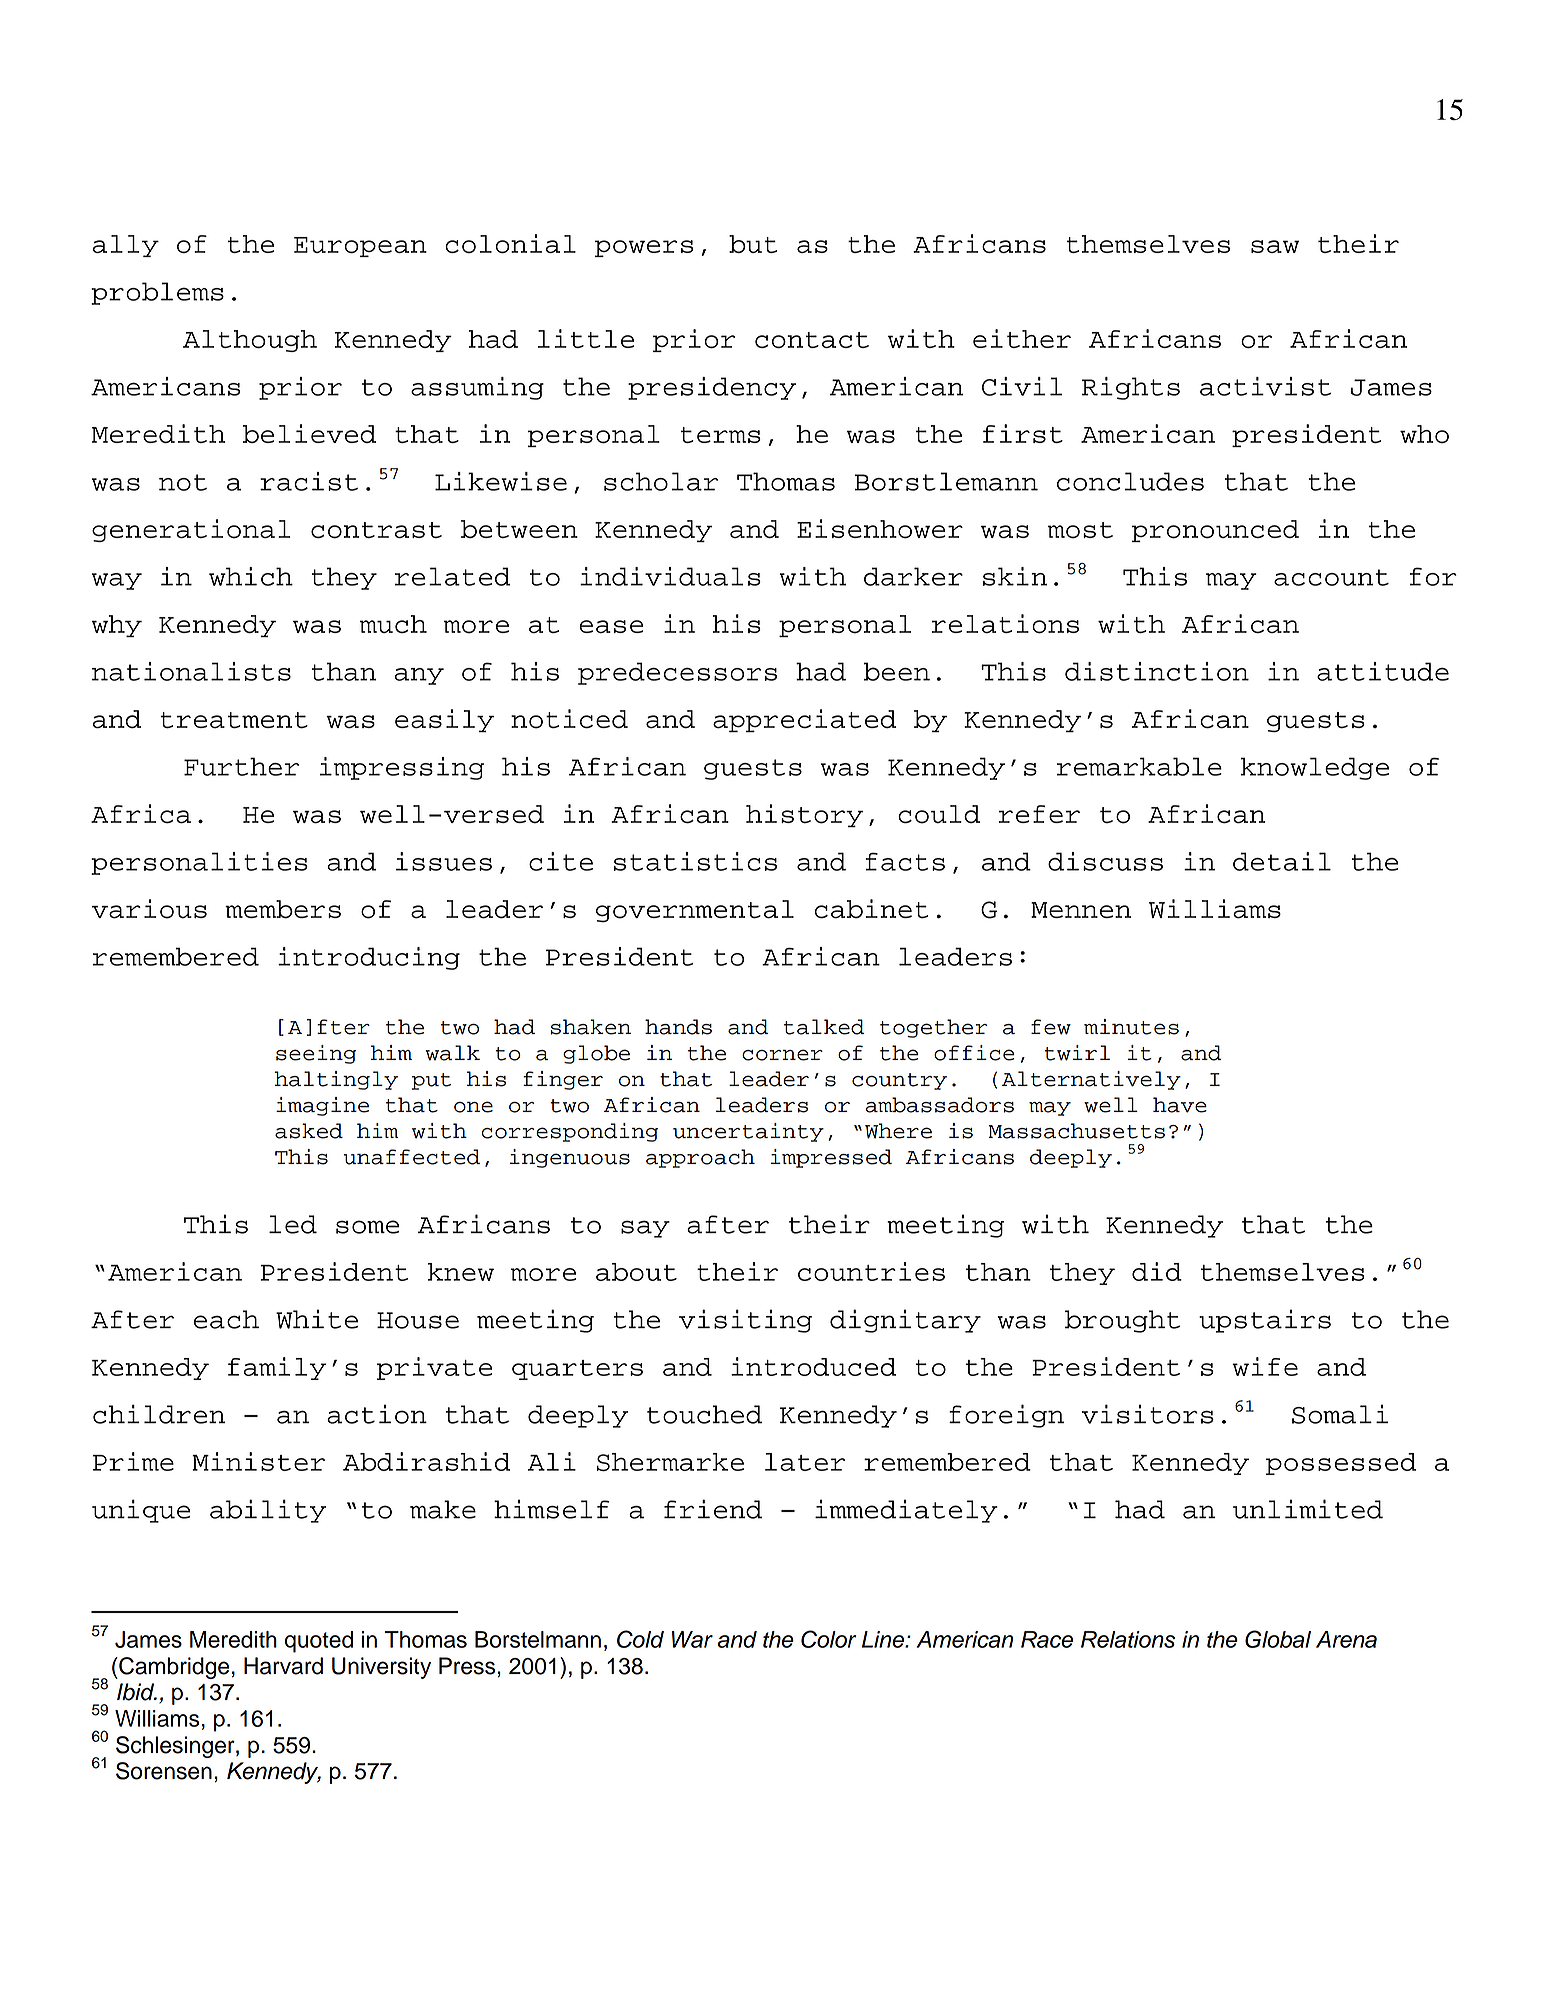 This document has width=1556, height=2013. I want to click on but, so click(753, 244).
